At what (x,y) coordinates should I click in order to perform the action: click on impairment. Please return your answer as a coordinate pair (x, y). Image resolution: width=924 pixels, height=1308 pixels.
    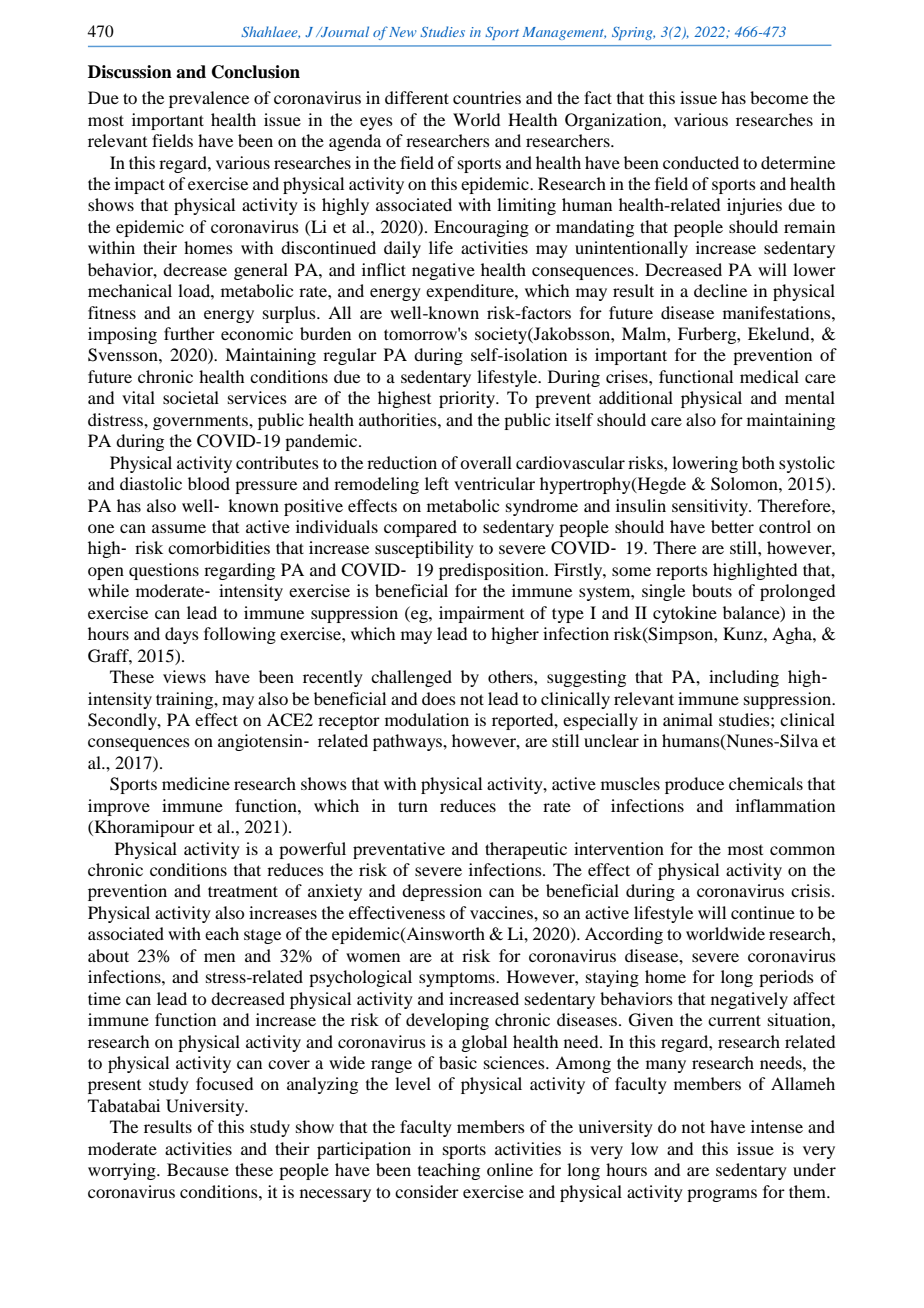
    Looking at the image, I should click on (481, 614).
